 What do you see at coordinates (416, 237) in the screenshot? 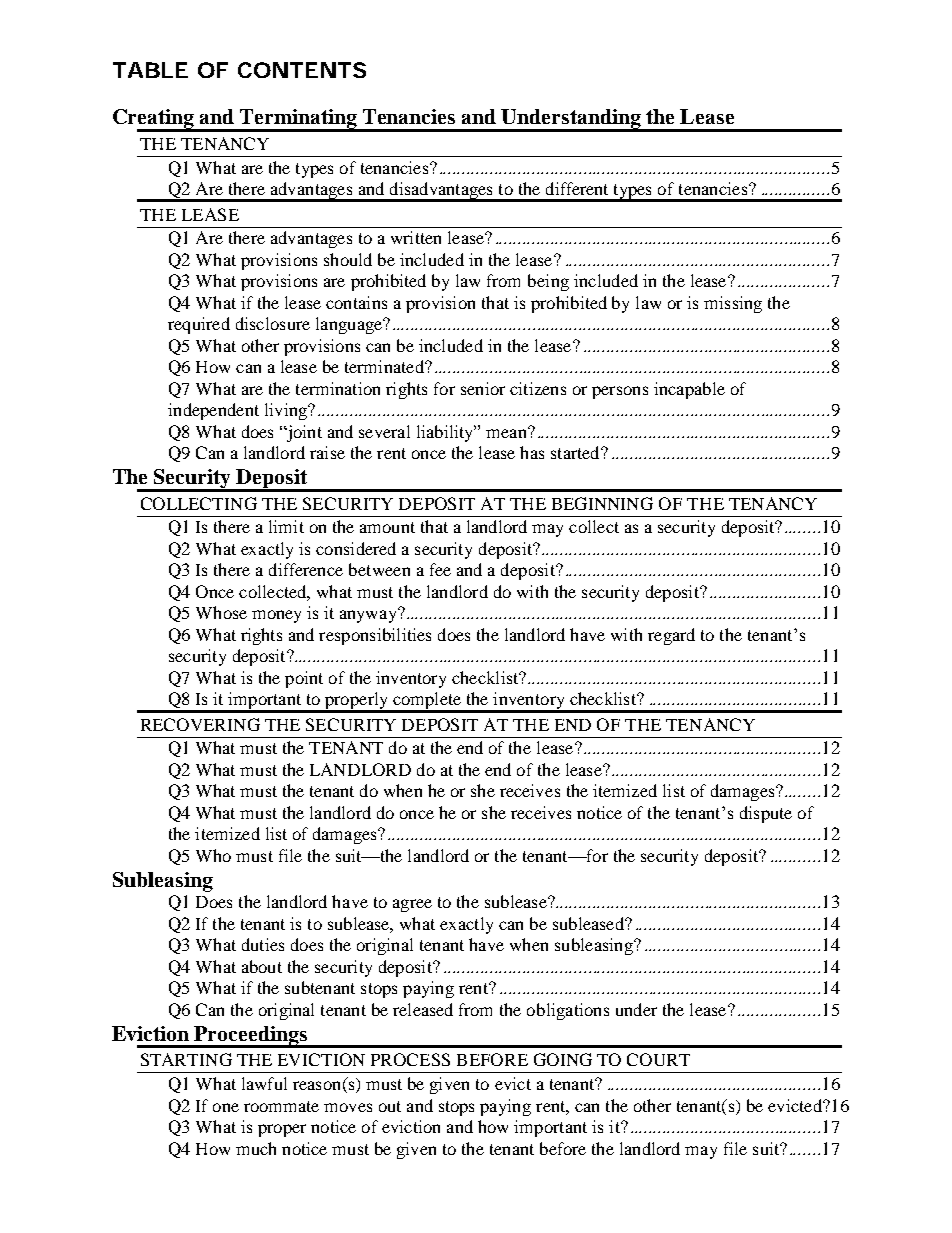
I see `written` at bounding box center [416, 237].
